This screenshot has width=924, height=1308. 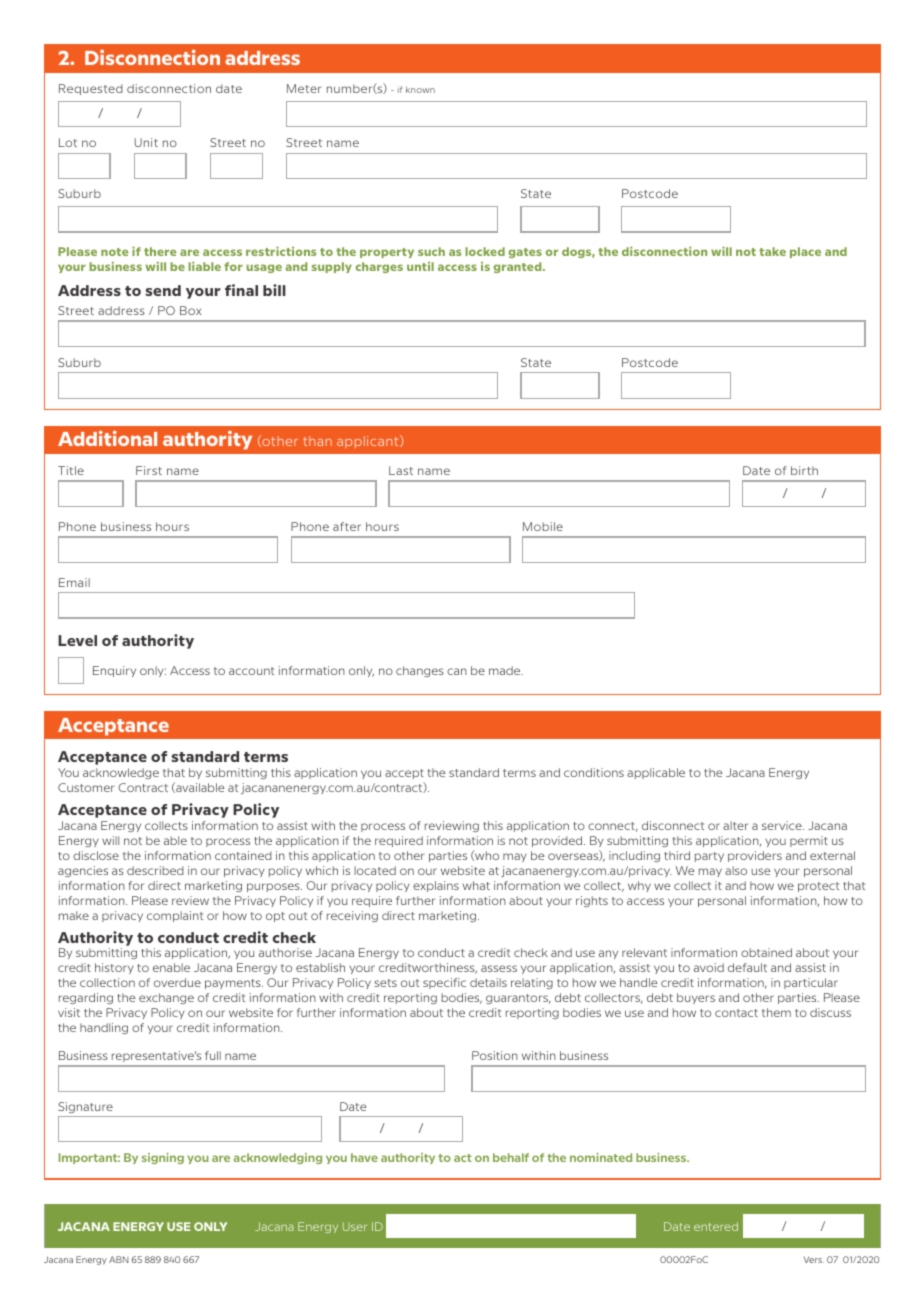 What do you see at coordinates (436, 886) in the screenshot?
I see `explains` at bounding box center [436, 886].
